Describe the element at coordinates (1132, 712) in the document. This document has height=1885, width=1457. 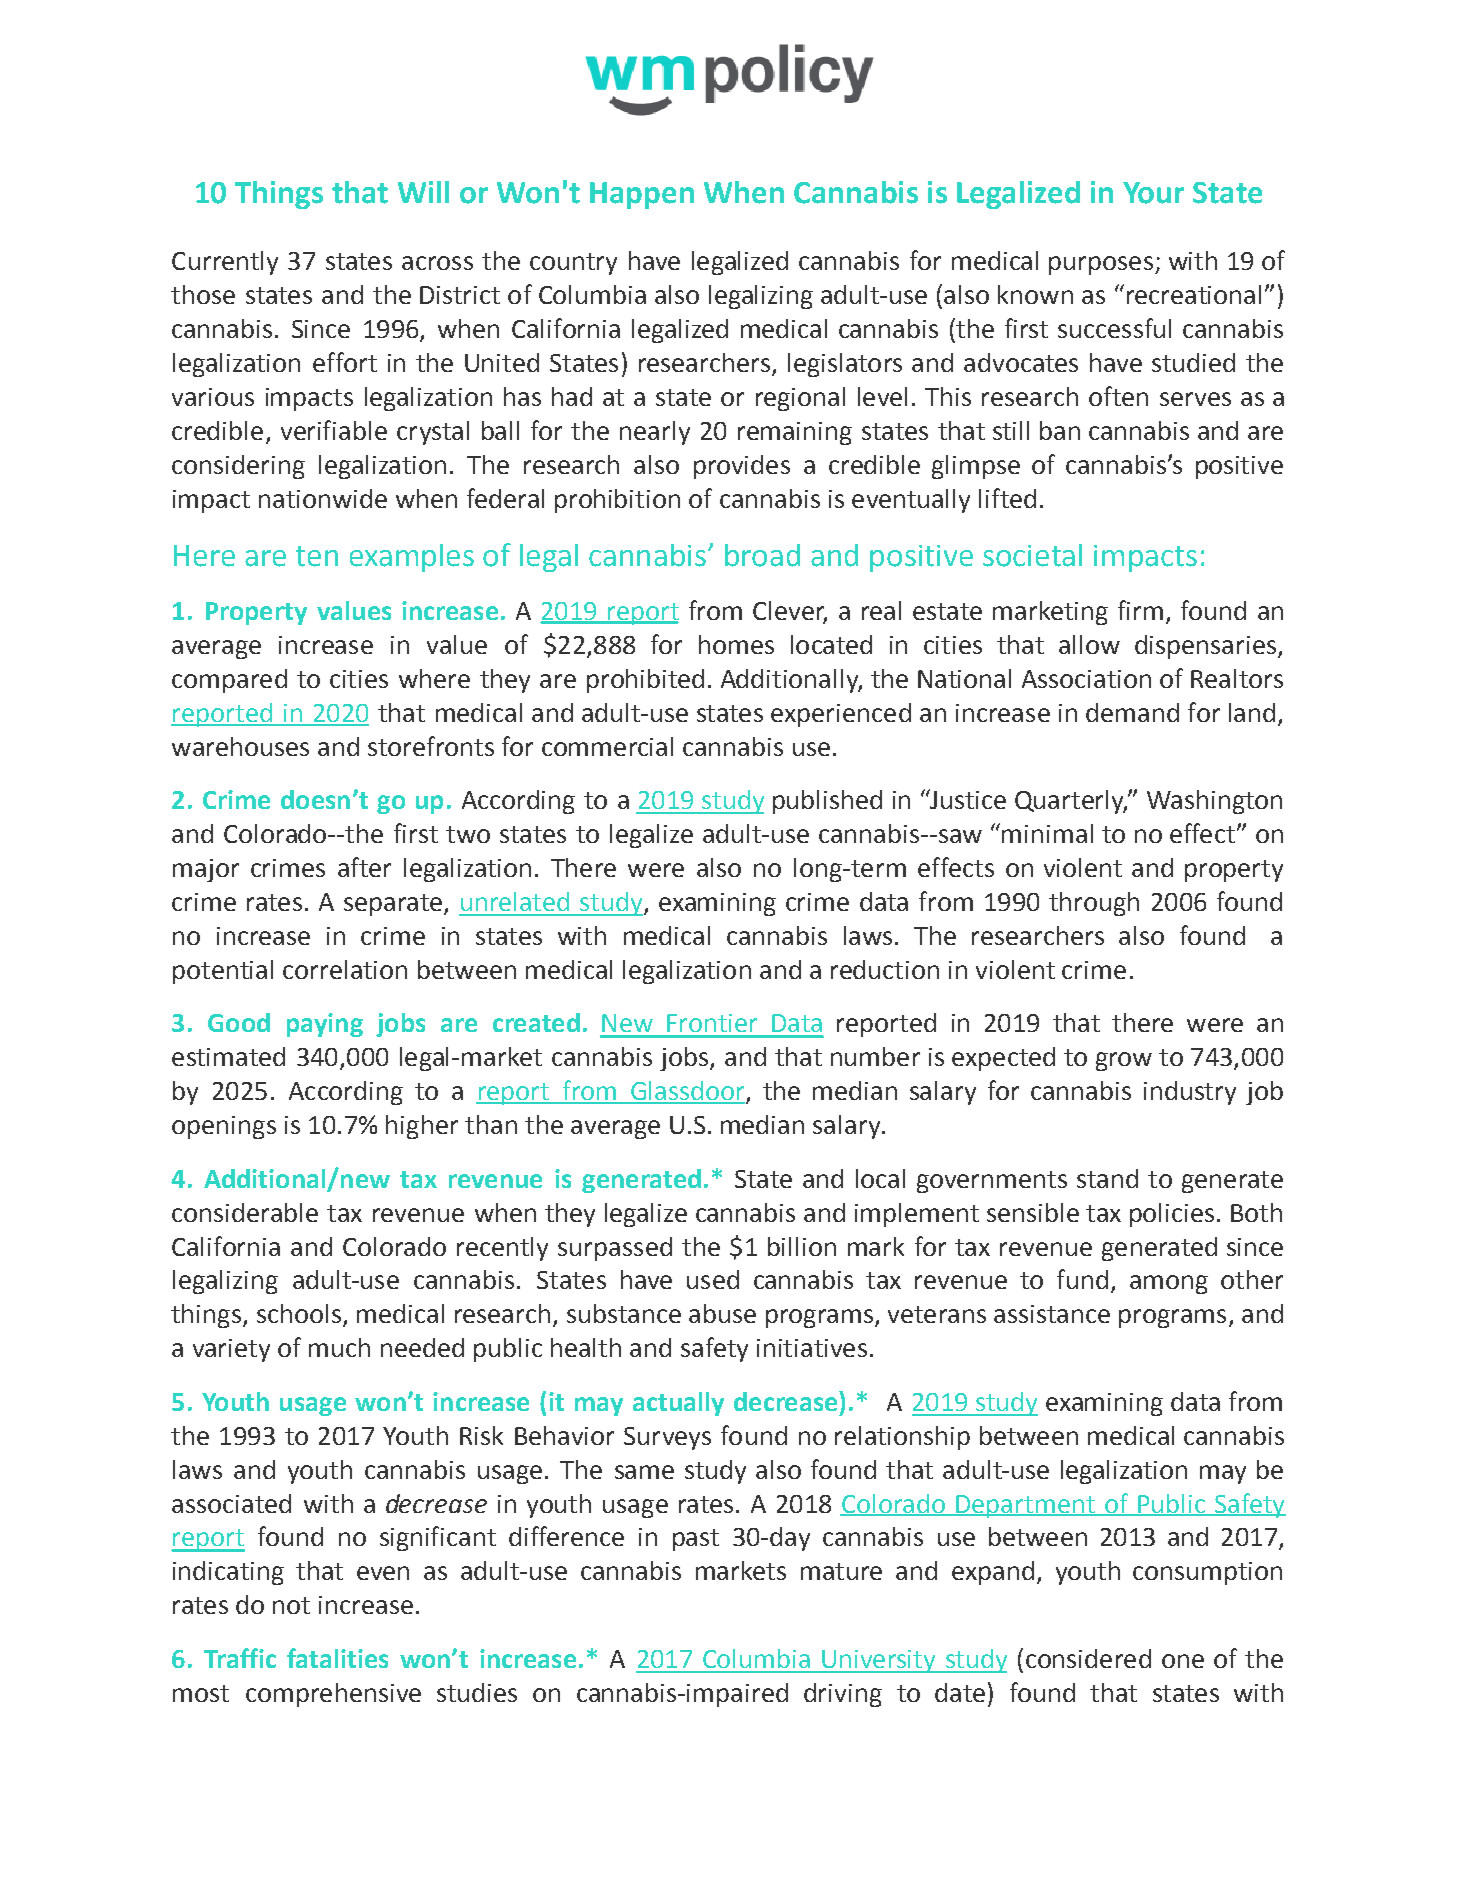
I see `demand` at that location.
